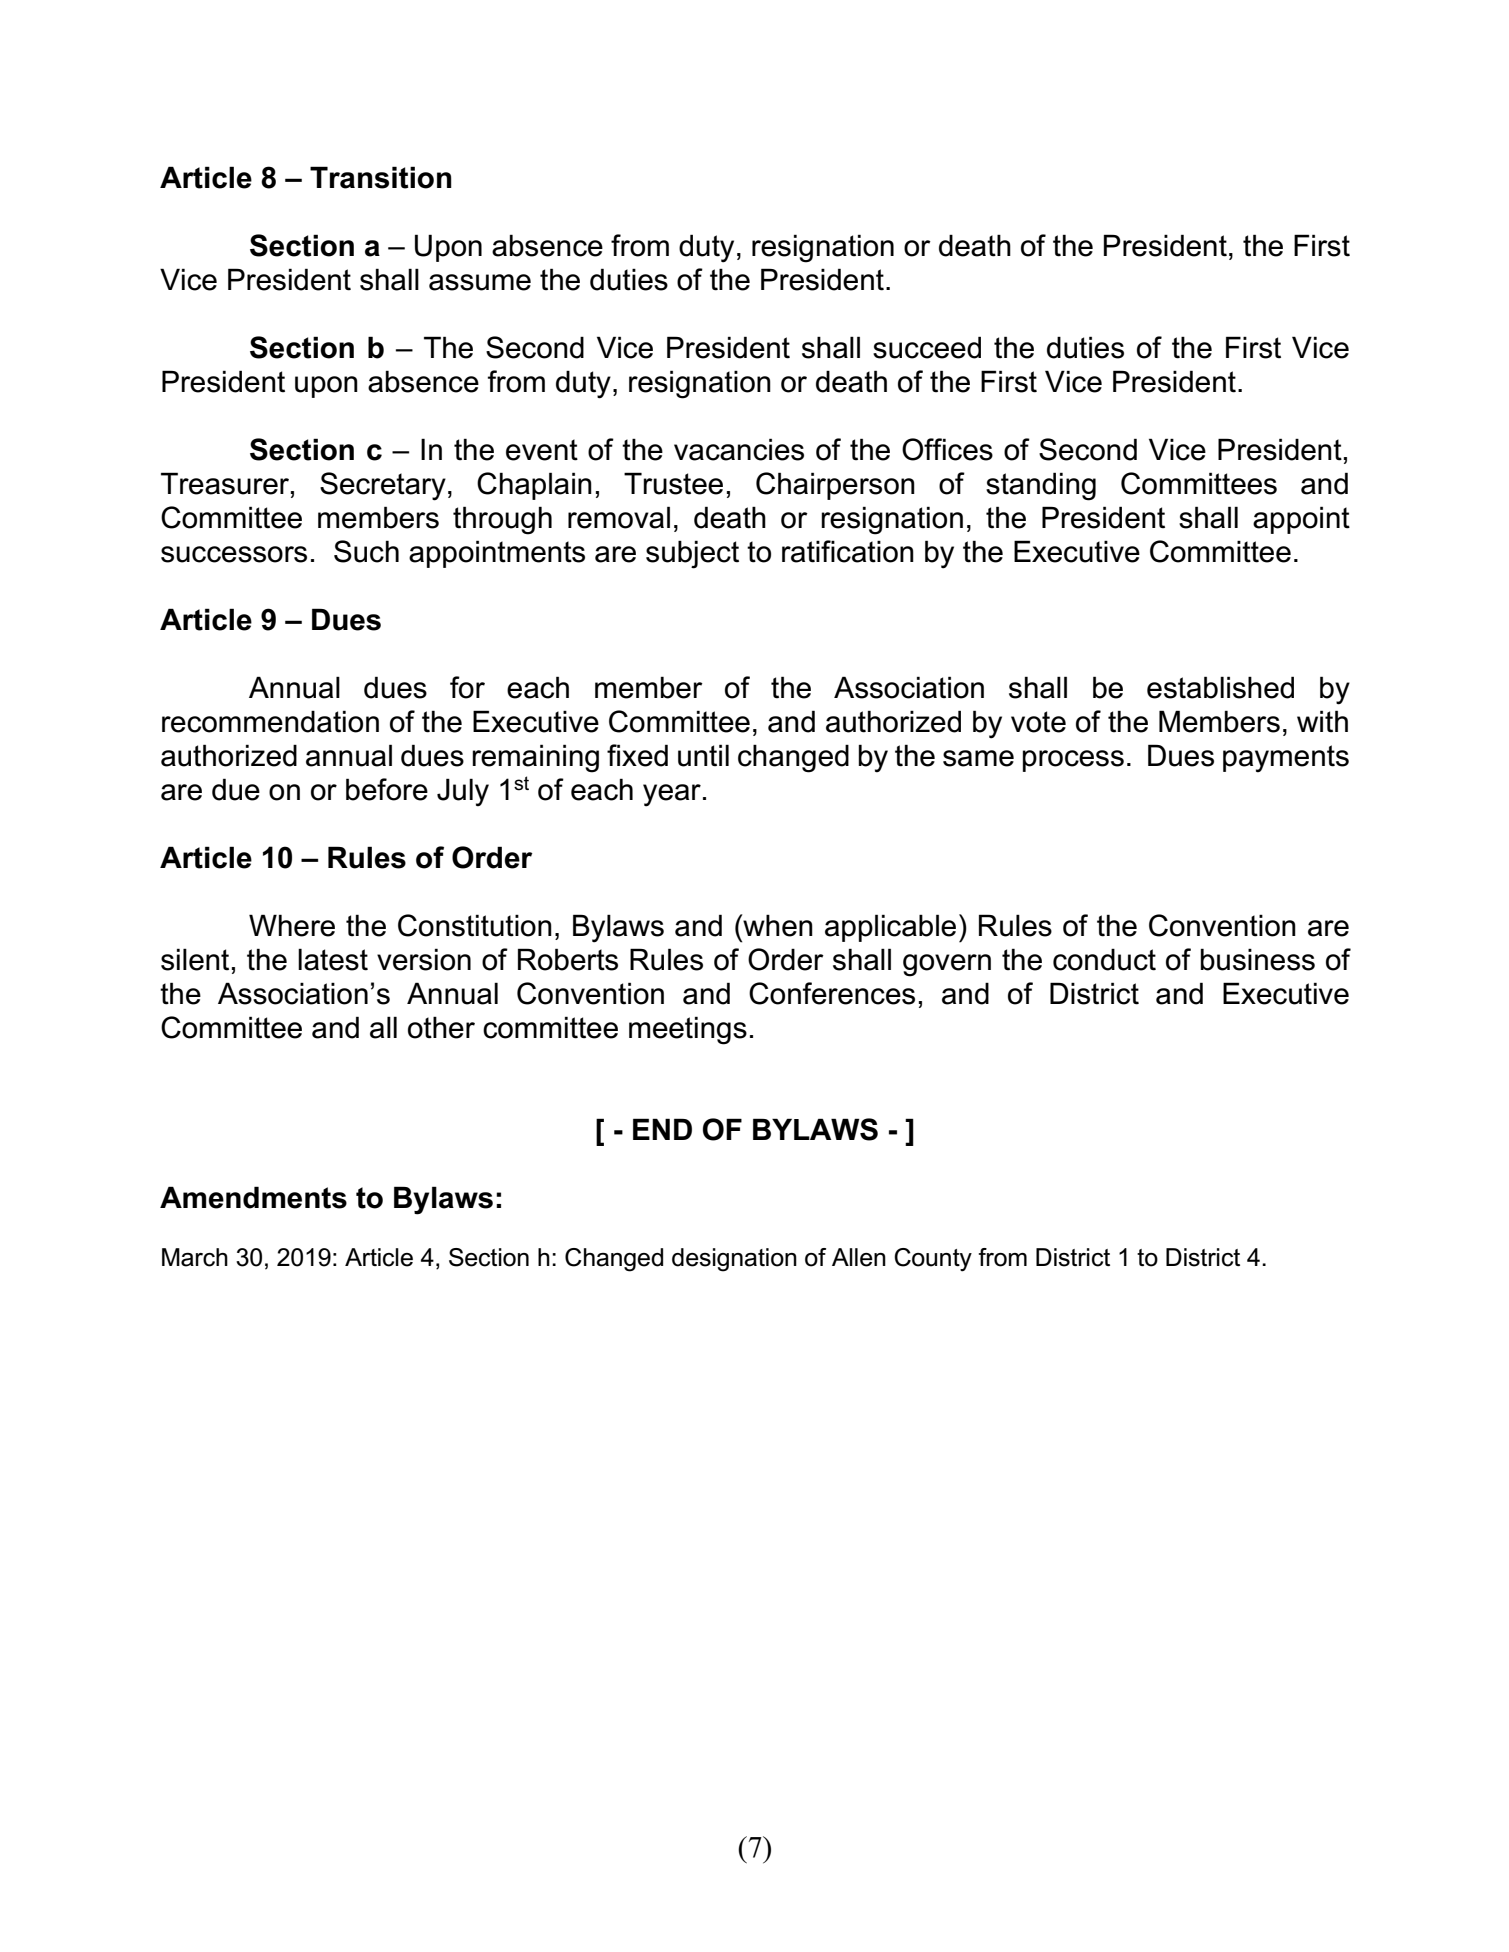 The image size is (1509, 1952). What do you see at coordinates (1220, 687) in the document?
I see `established` at bounding box center [1220, 687].
